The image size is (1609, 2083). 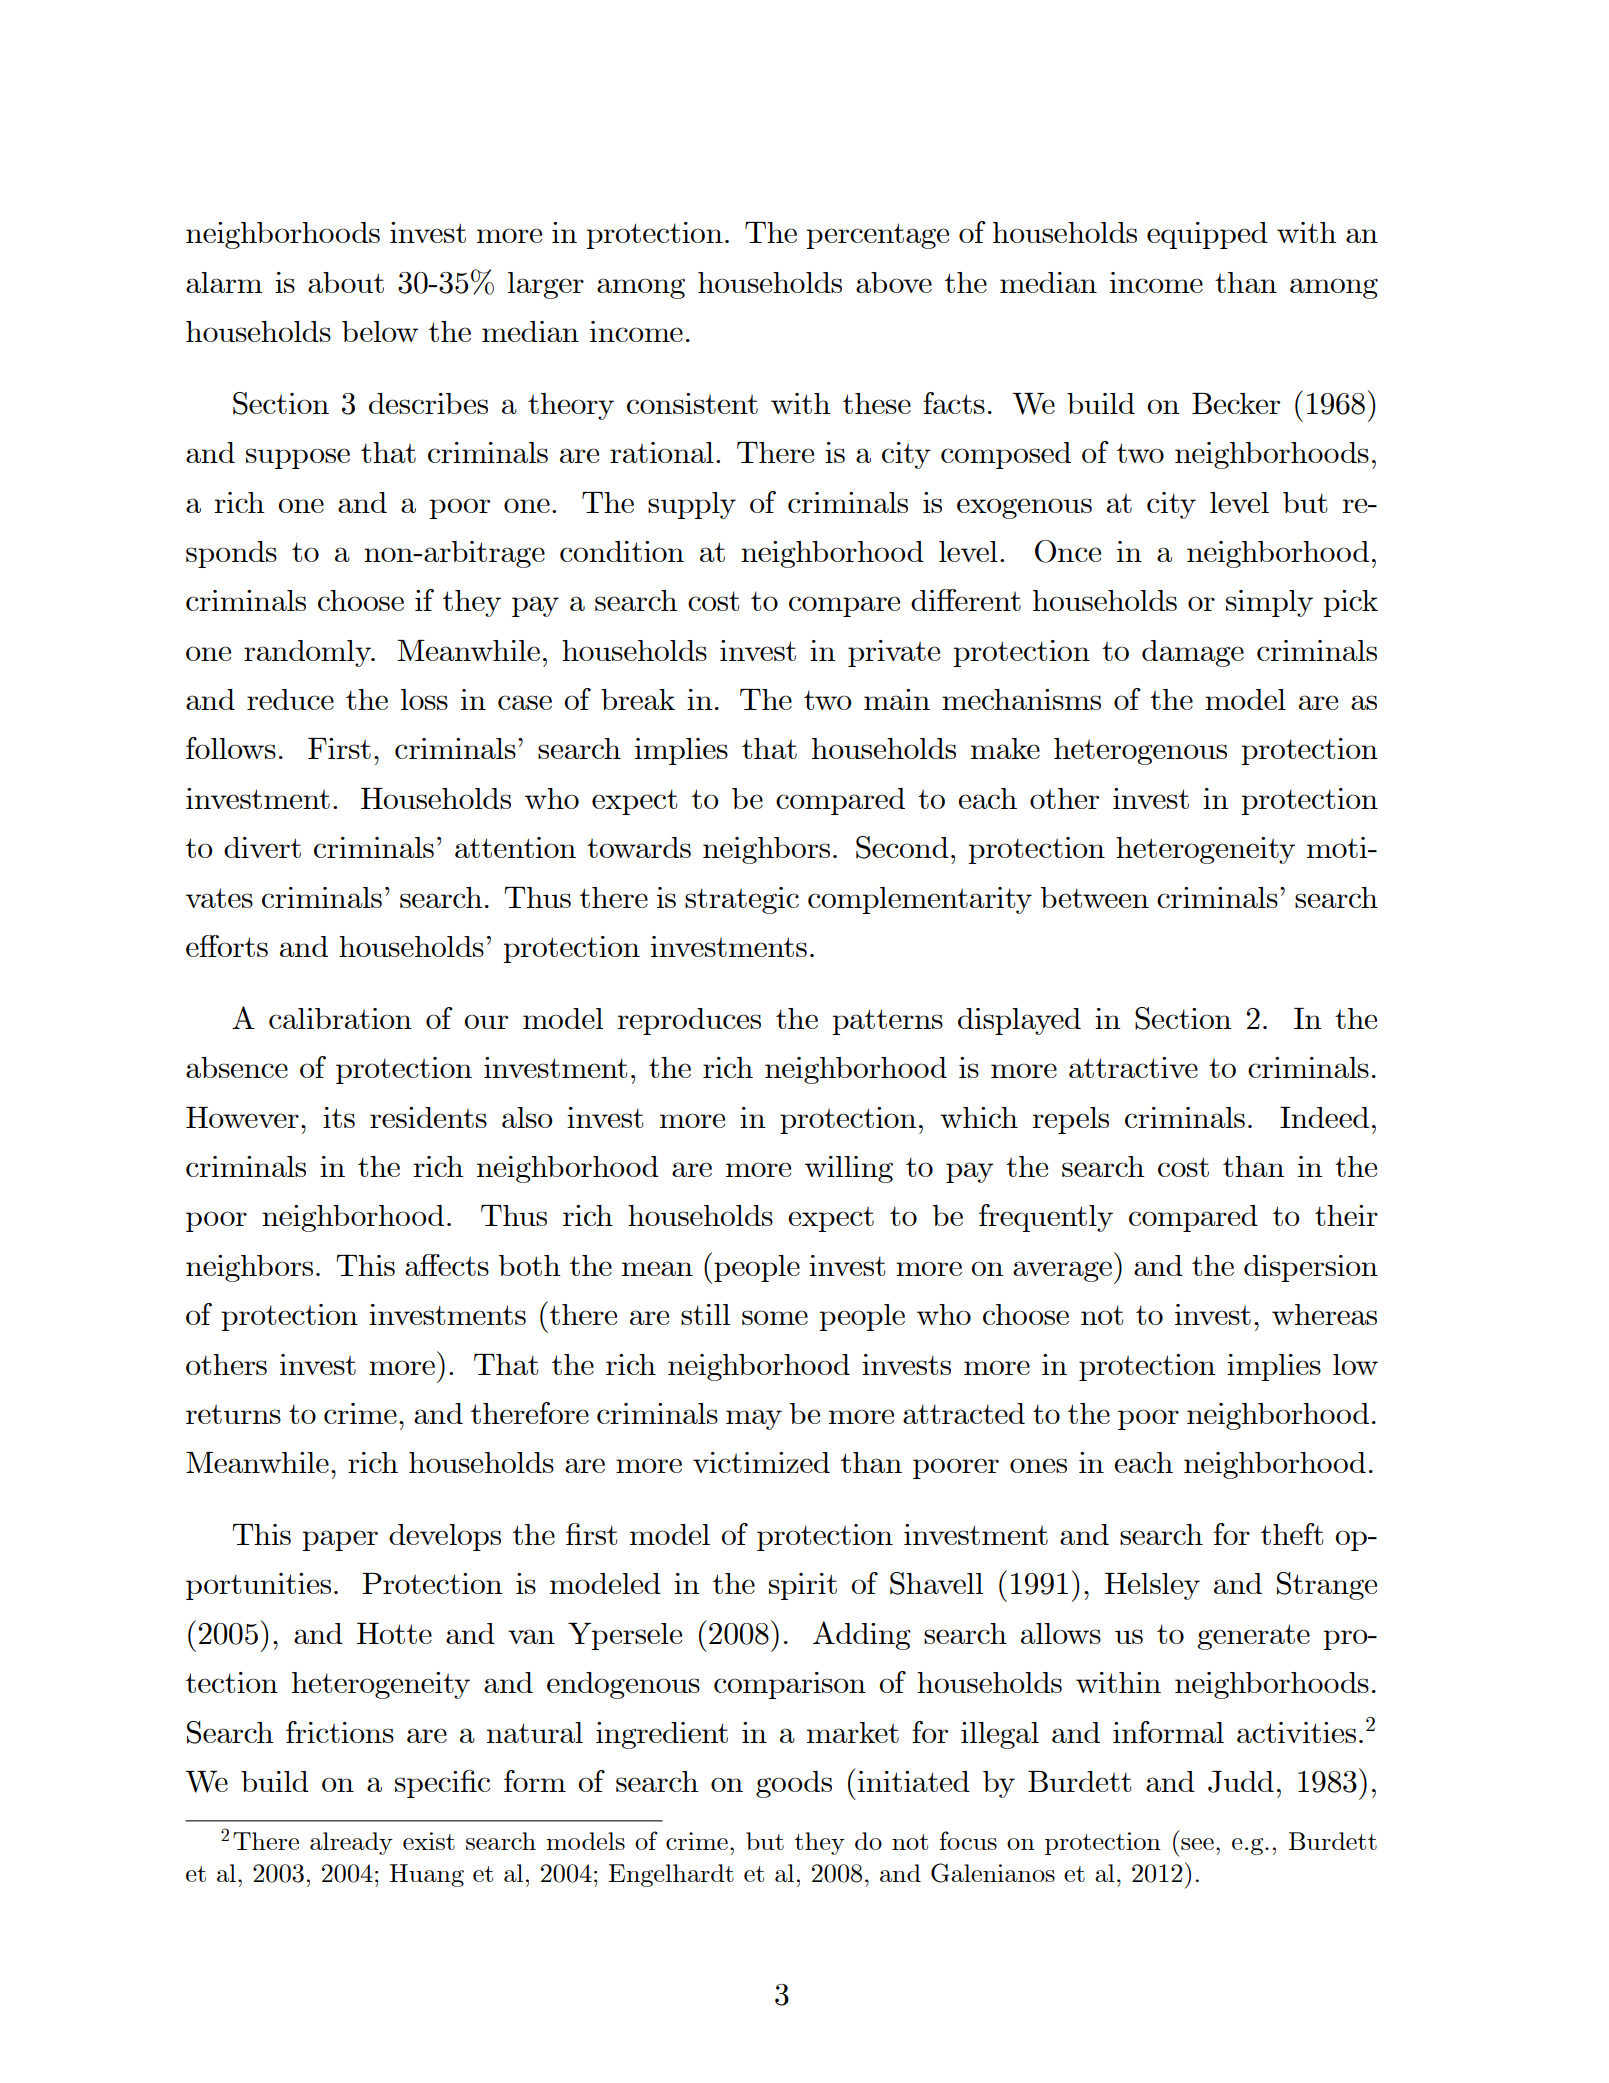 What do you see at coordinates (1133, 1067) in the image?
I see `attractive` at bounding box center [1133, 1067].
